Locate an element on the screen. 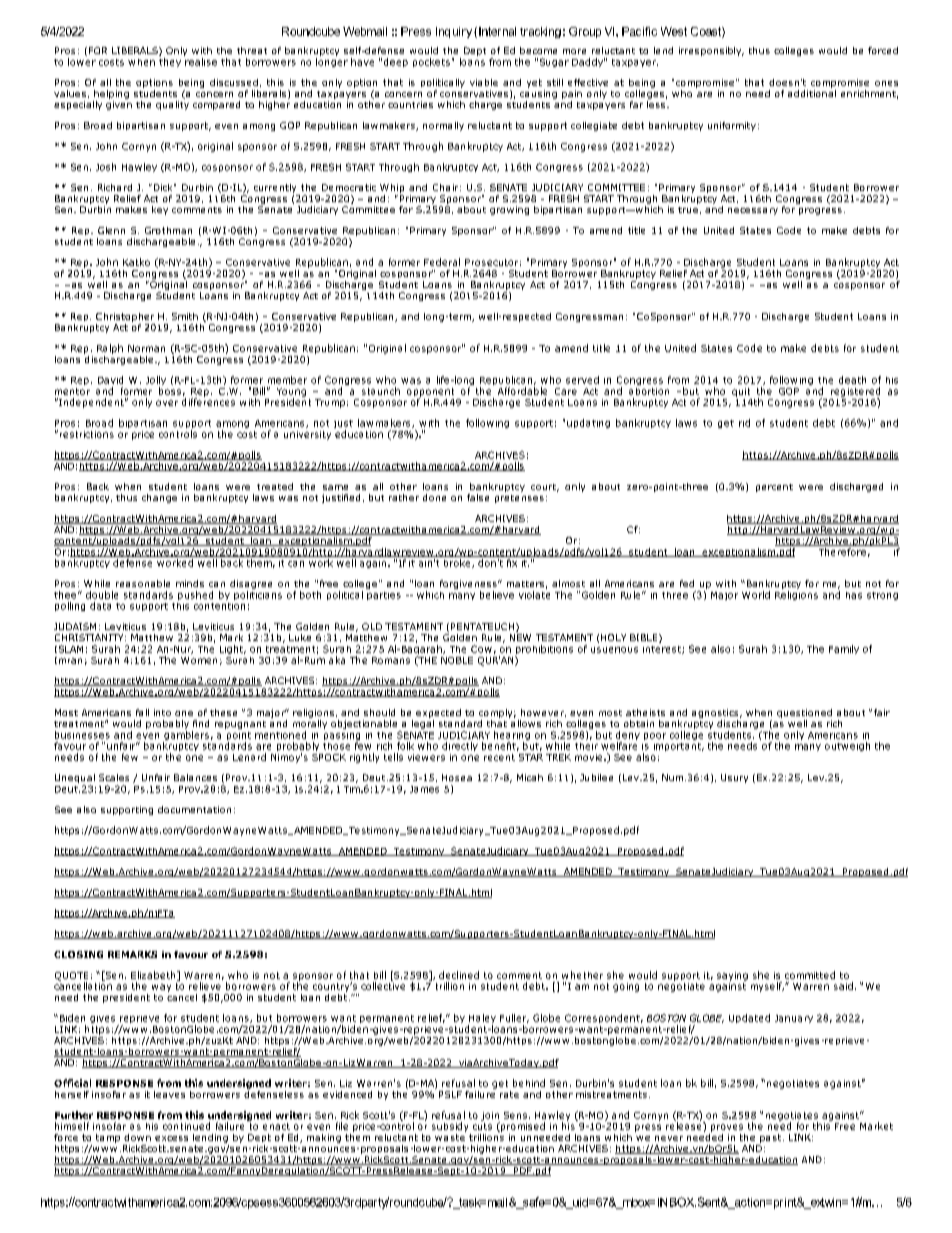  opponent is located at coordinates (430, 393).
